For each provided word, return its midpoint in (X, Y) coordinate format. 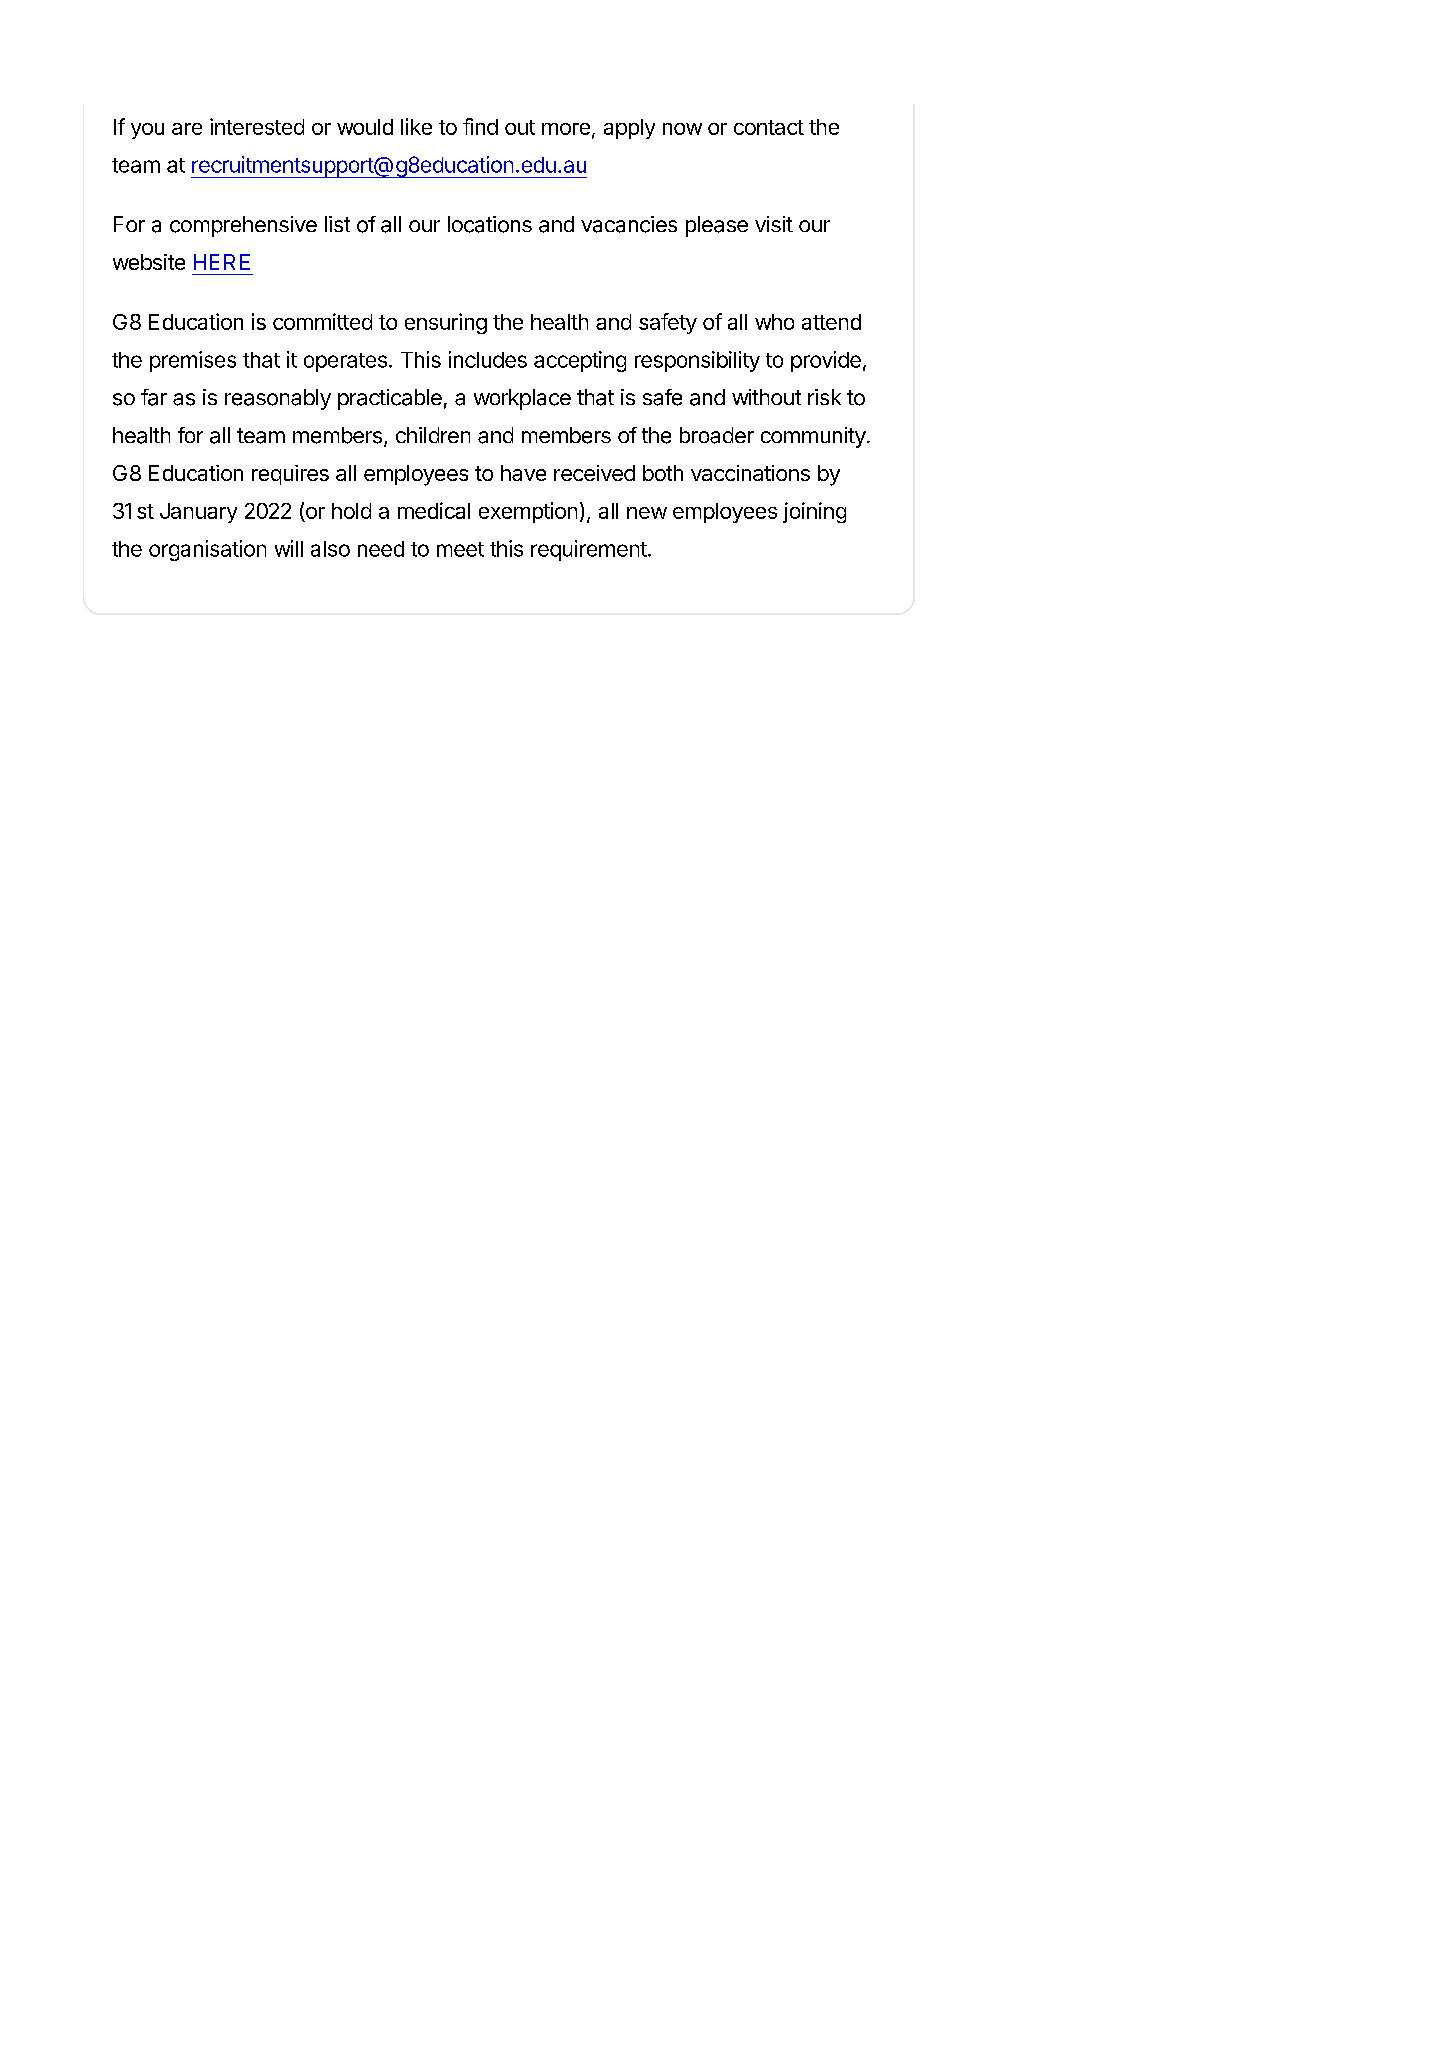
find (480, 126)
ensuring (446, 323)
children (433, 435)
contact (769, 127)
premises (193, 361)
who (774, 322)
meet (460, 549)
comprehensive (243, 226)
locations (490, 224)
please (717, 226)
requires (290, 475)
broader (717, 435)
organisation (207, 550)
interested (257, 126)
